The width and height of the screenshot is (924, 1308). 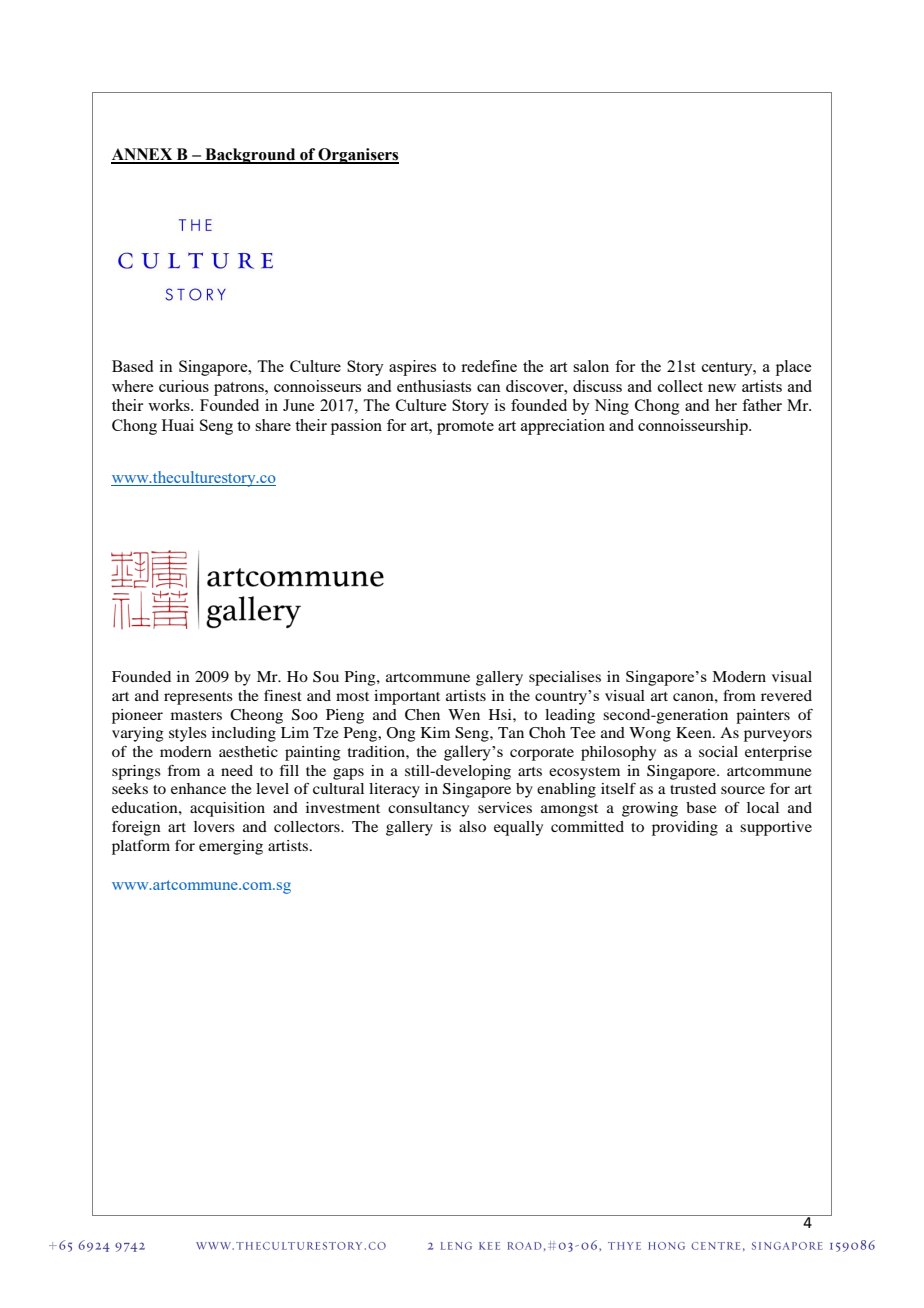 I want to click on share, so click(x=273, y=425).
